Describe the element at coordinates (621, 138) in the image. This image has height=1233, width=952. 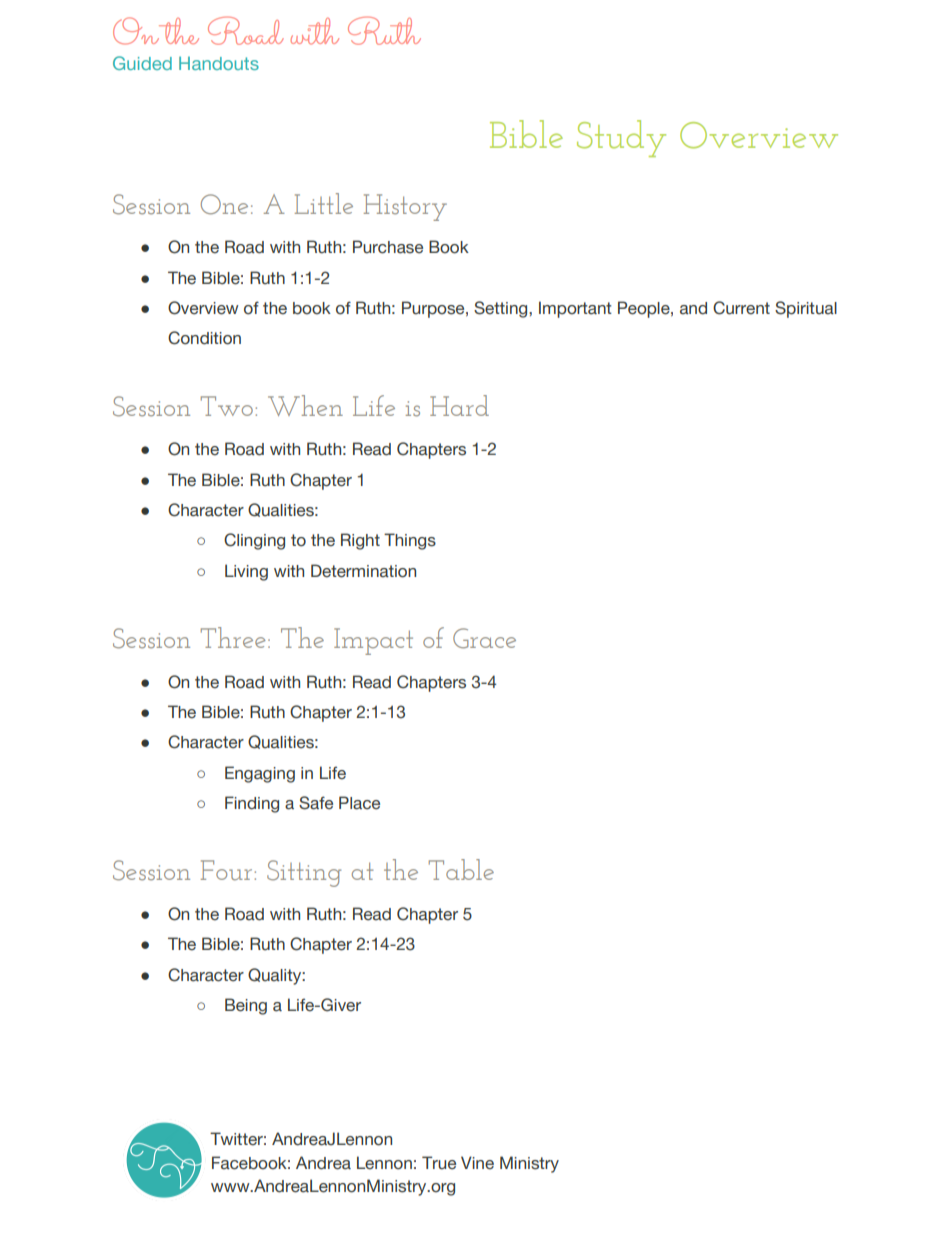
I see `Study` at that location.
